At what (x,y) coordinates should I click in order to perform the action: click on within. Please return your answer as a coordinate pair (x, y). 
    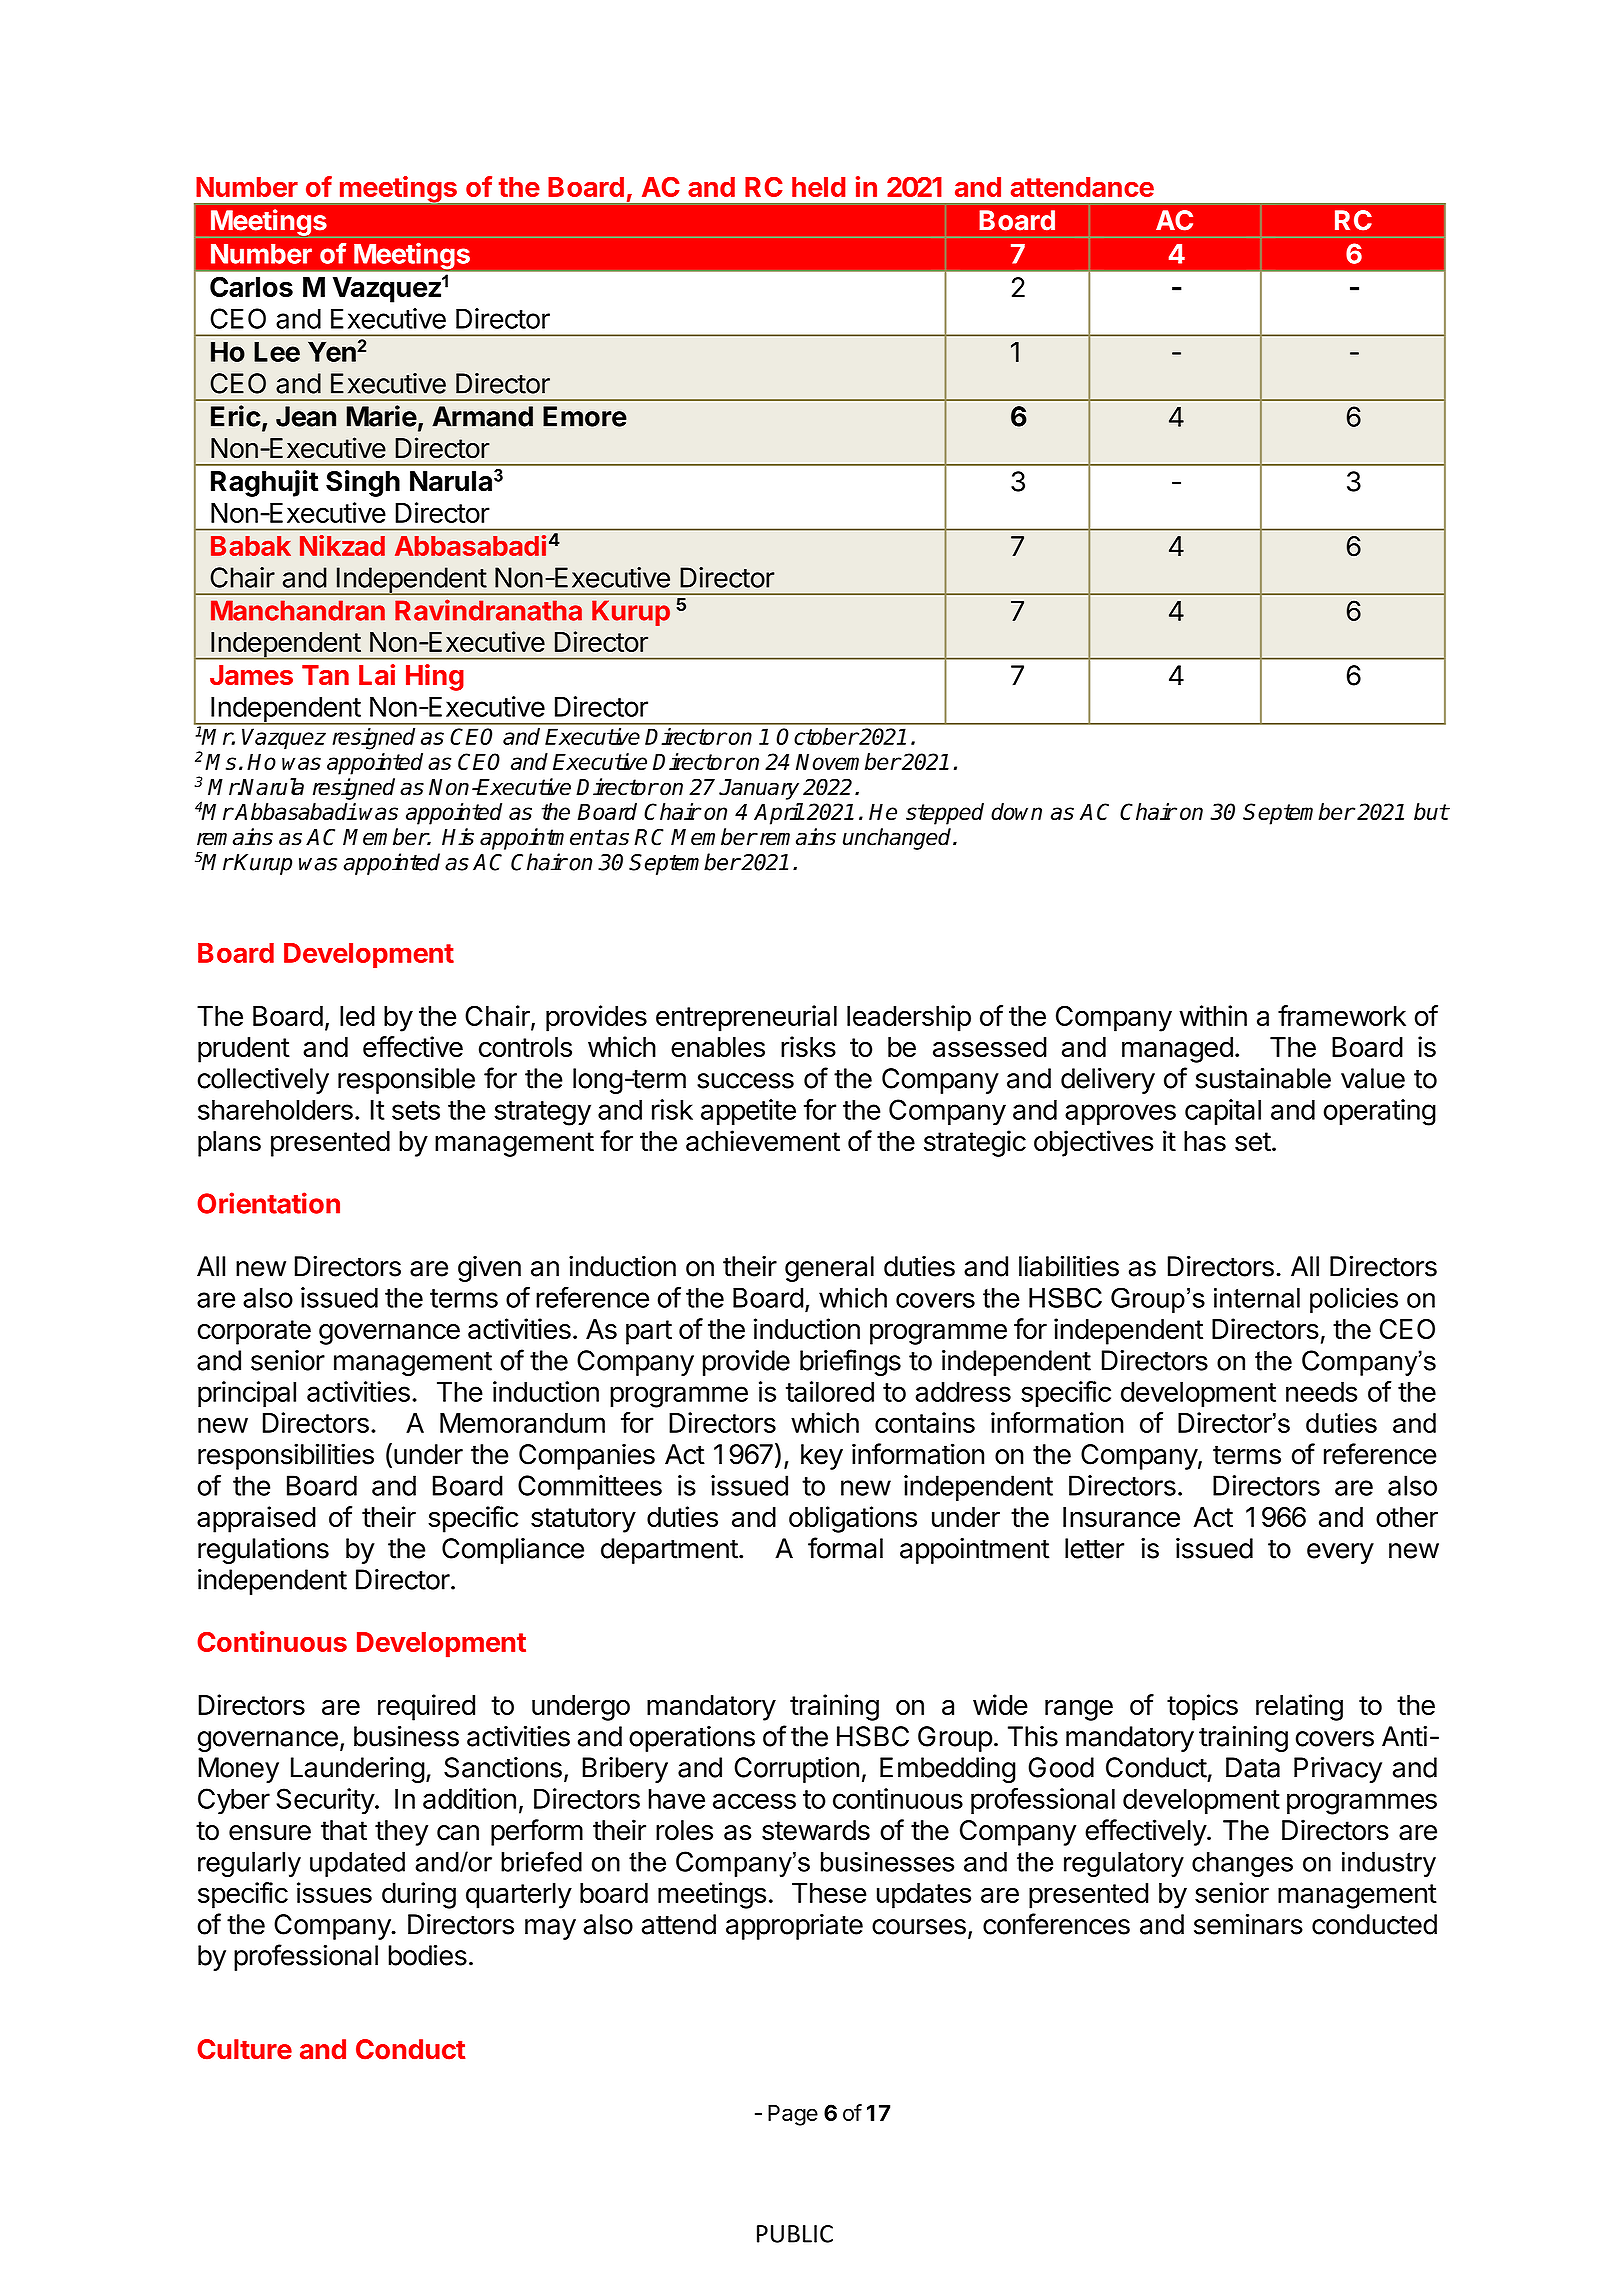
    Looking at the image, I should click on (1213, 1015).
